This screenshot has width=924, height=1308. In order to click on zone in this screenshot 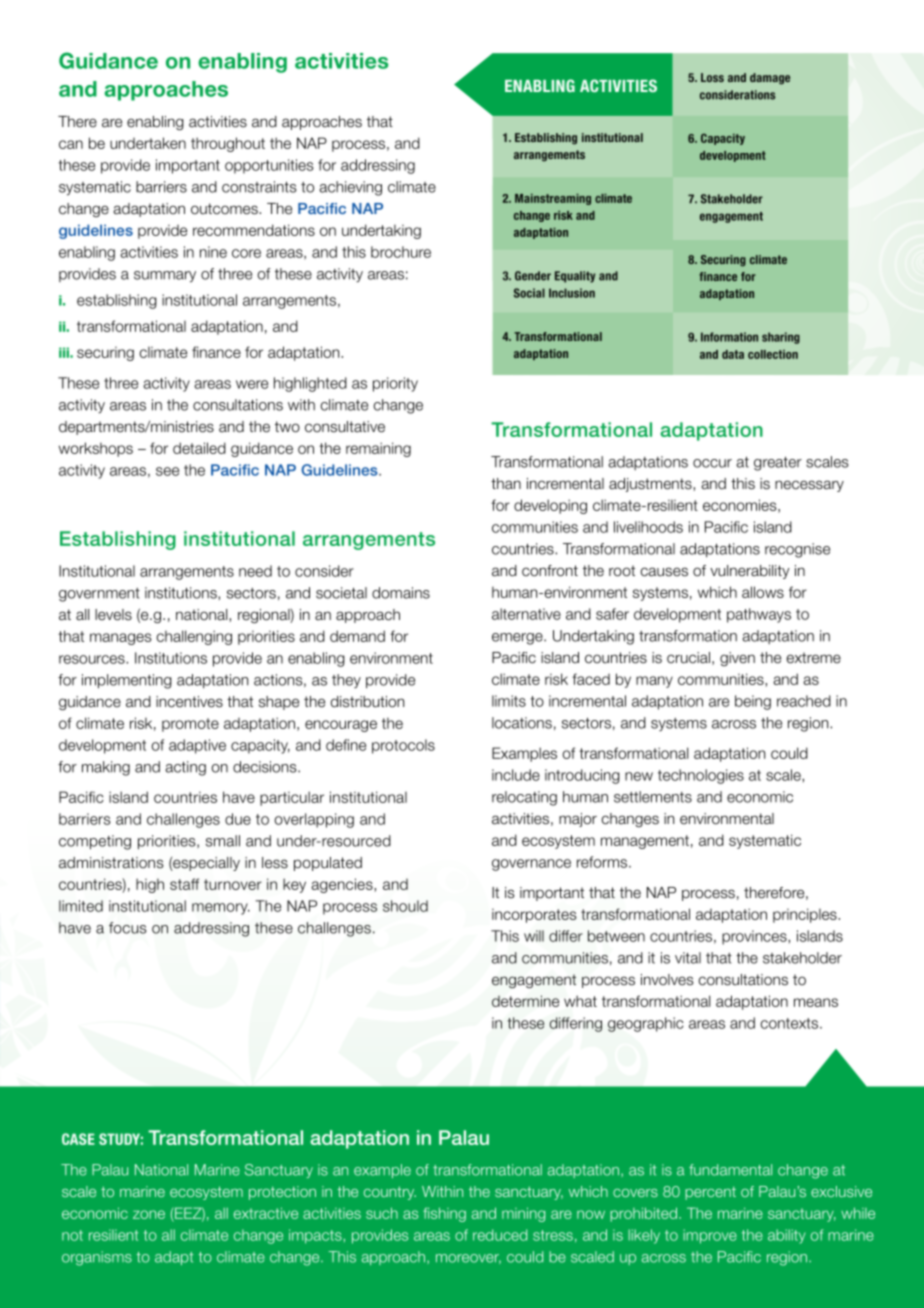, I will do `click(149, 1214)`.
